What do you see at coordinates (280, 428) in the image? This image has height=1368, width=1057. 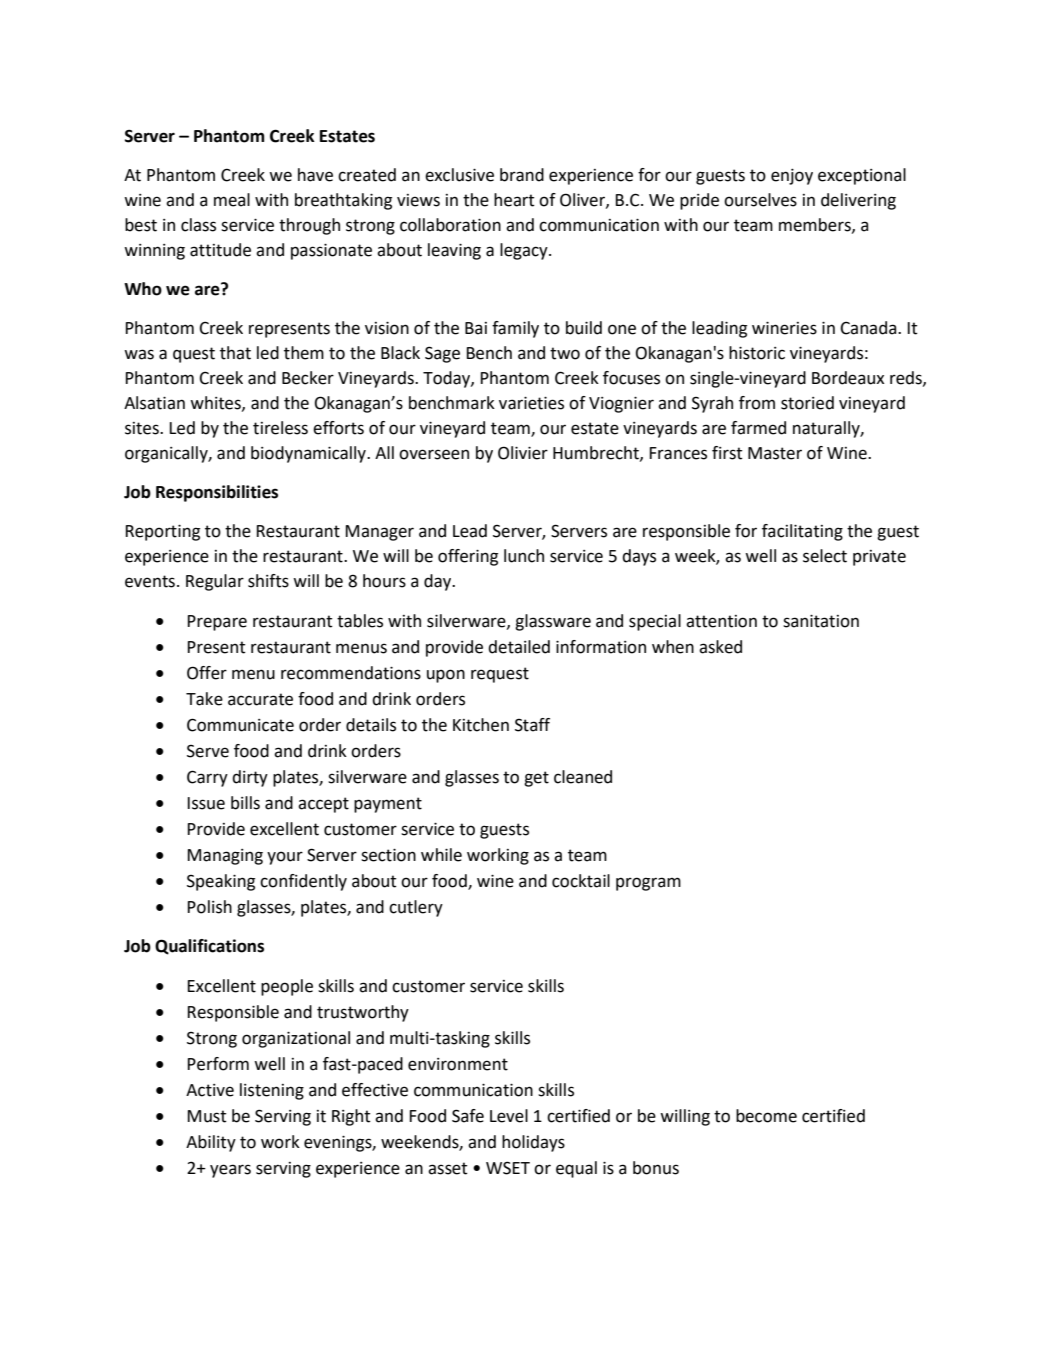 I see `tireless` at bounding box center [280, 428].
